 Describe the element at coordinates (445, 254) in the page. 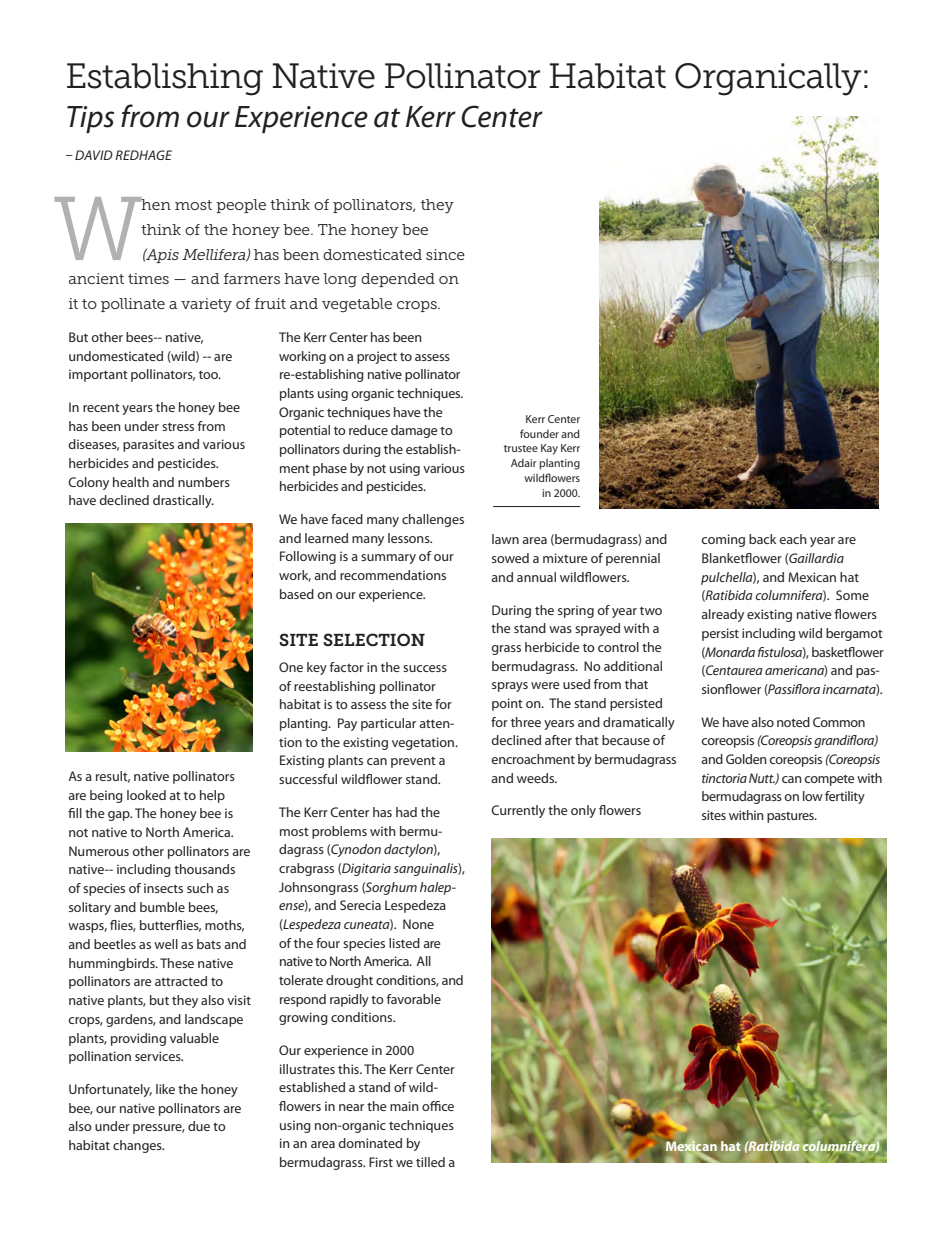

I see `since` at that location.
